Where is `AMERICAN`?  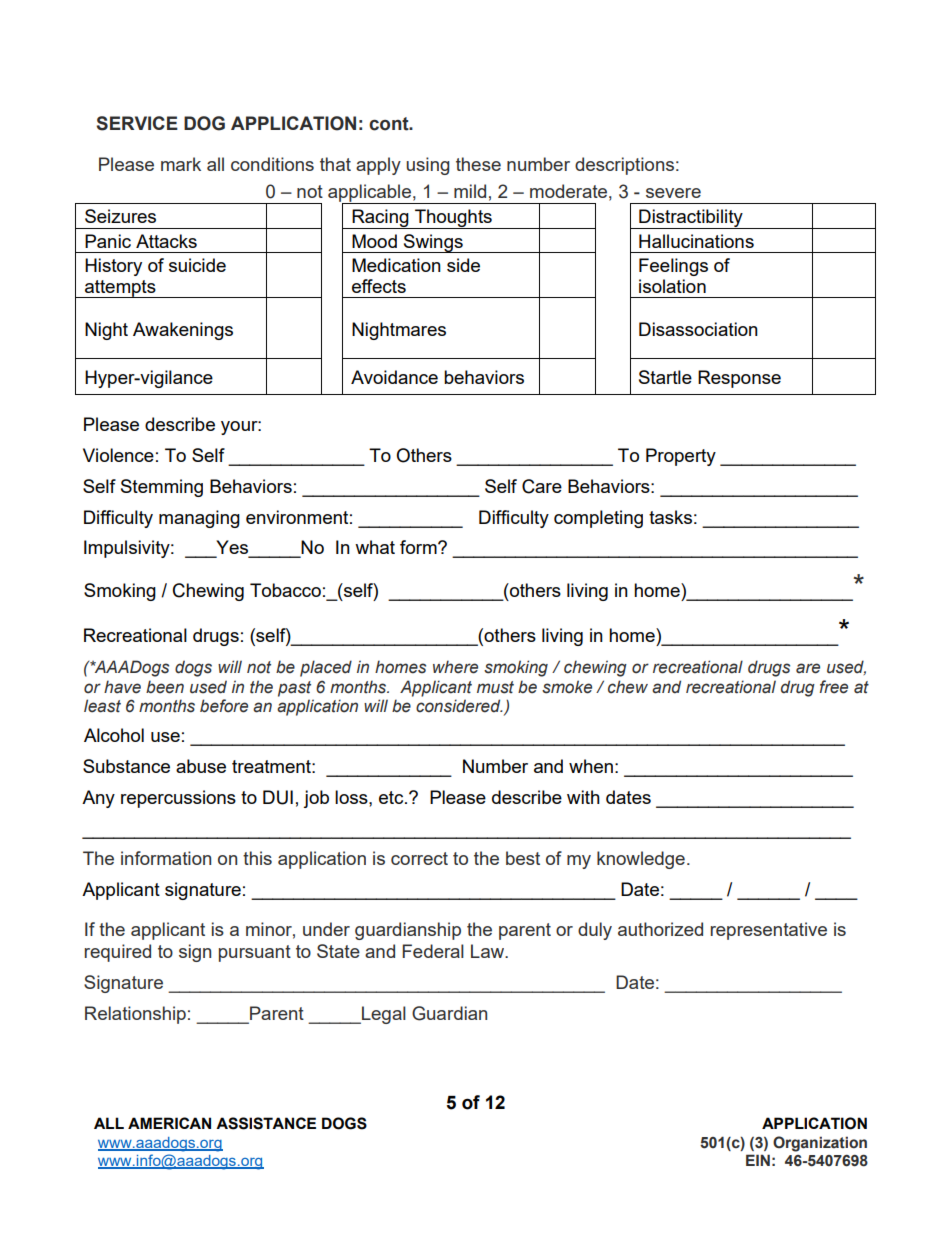 AMERICAN is located at coordinates (169, 1123).
